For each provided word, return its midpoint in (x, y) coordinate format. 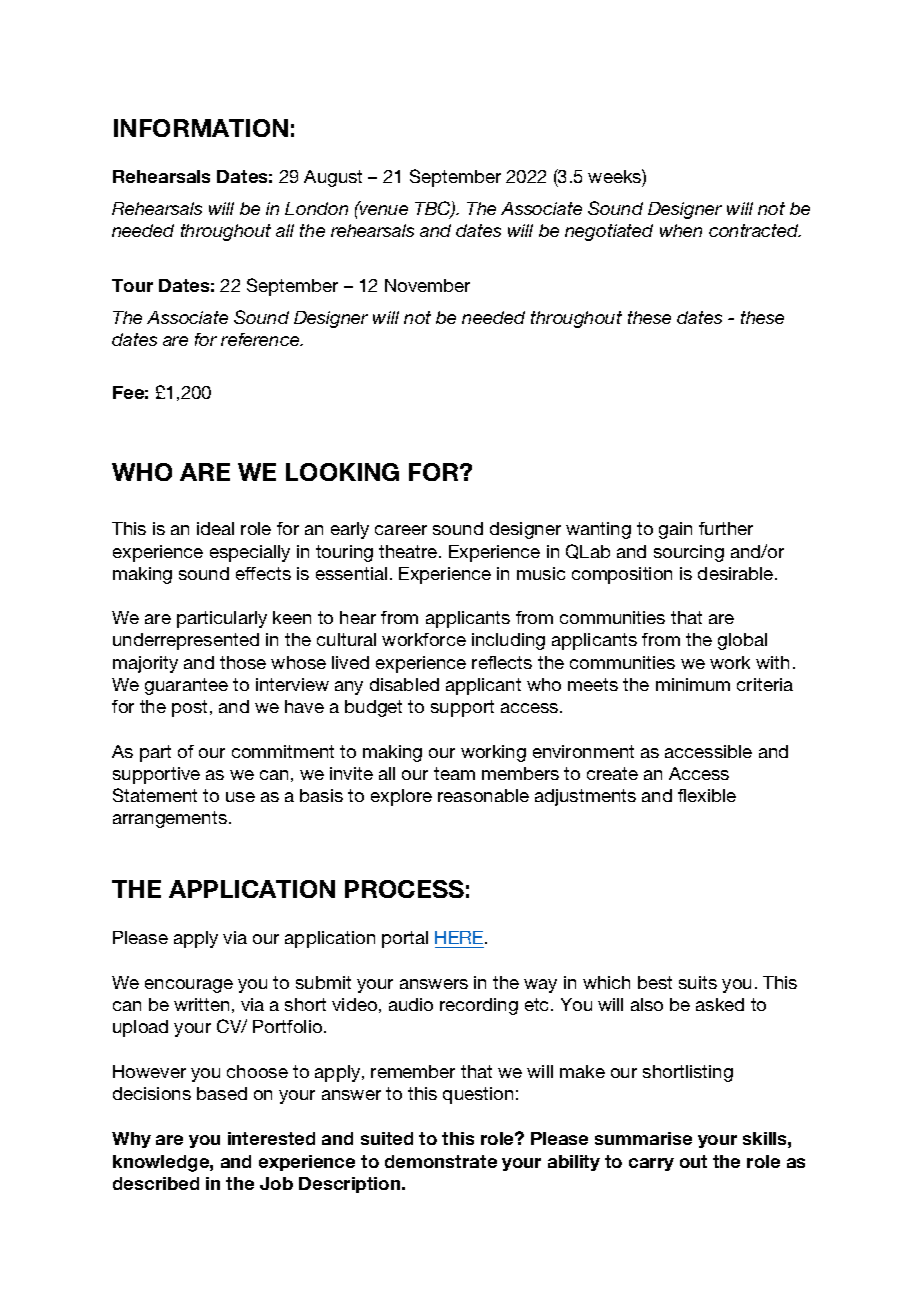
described (156, 1183)
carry (651, 1164)
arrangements (170, 819)
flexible (707, 795)
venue (383, 209)
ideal (215, 528)
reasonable (483, 795)
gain (675, 530)
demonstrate (441, 1161)
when (681, 230)
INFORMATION (201, 128)
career (401, 530)
